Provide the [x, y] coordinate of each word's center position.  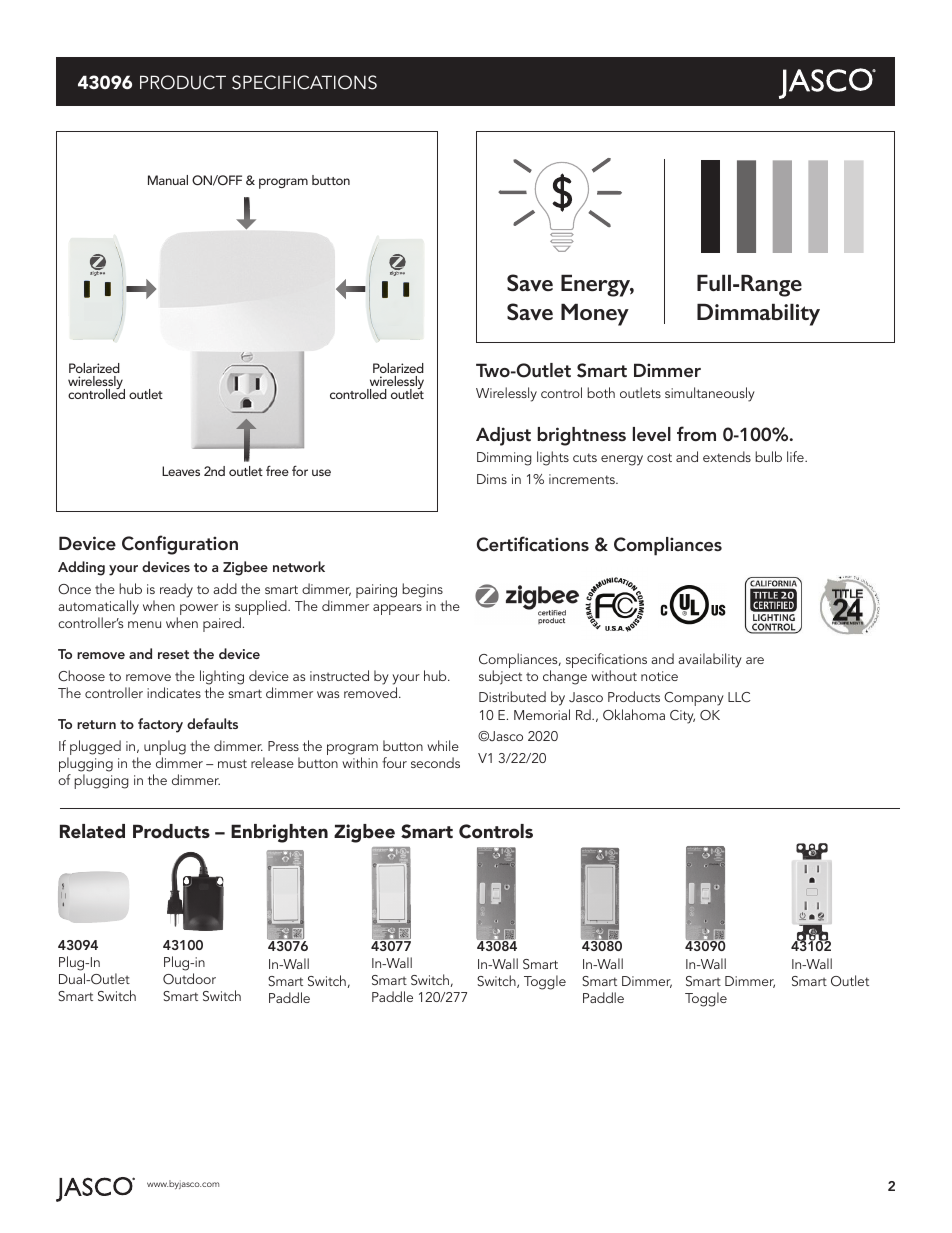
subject [500, 677]
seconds [435, 762]
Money [595, 314]
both [601, 392]
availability [710, 660]
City [682, 717]
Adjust [503, 436]
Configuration [180, 545]
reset [173, 654]
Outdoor [189, 979]
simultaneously [710, 394]
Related [92, 831]
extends [727, 456]
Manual [168, 180]
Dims [492, 479]
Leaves [181, 471]
